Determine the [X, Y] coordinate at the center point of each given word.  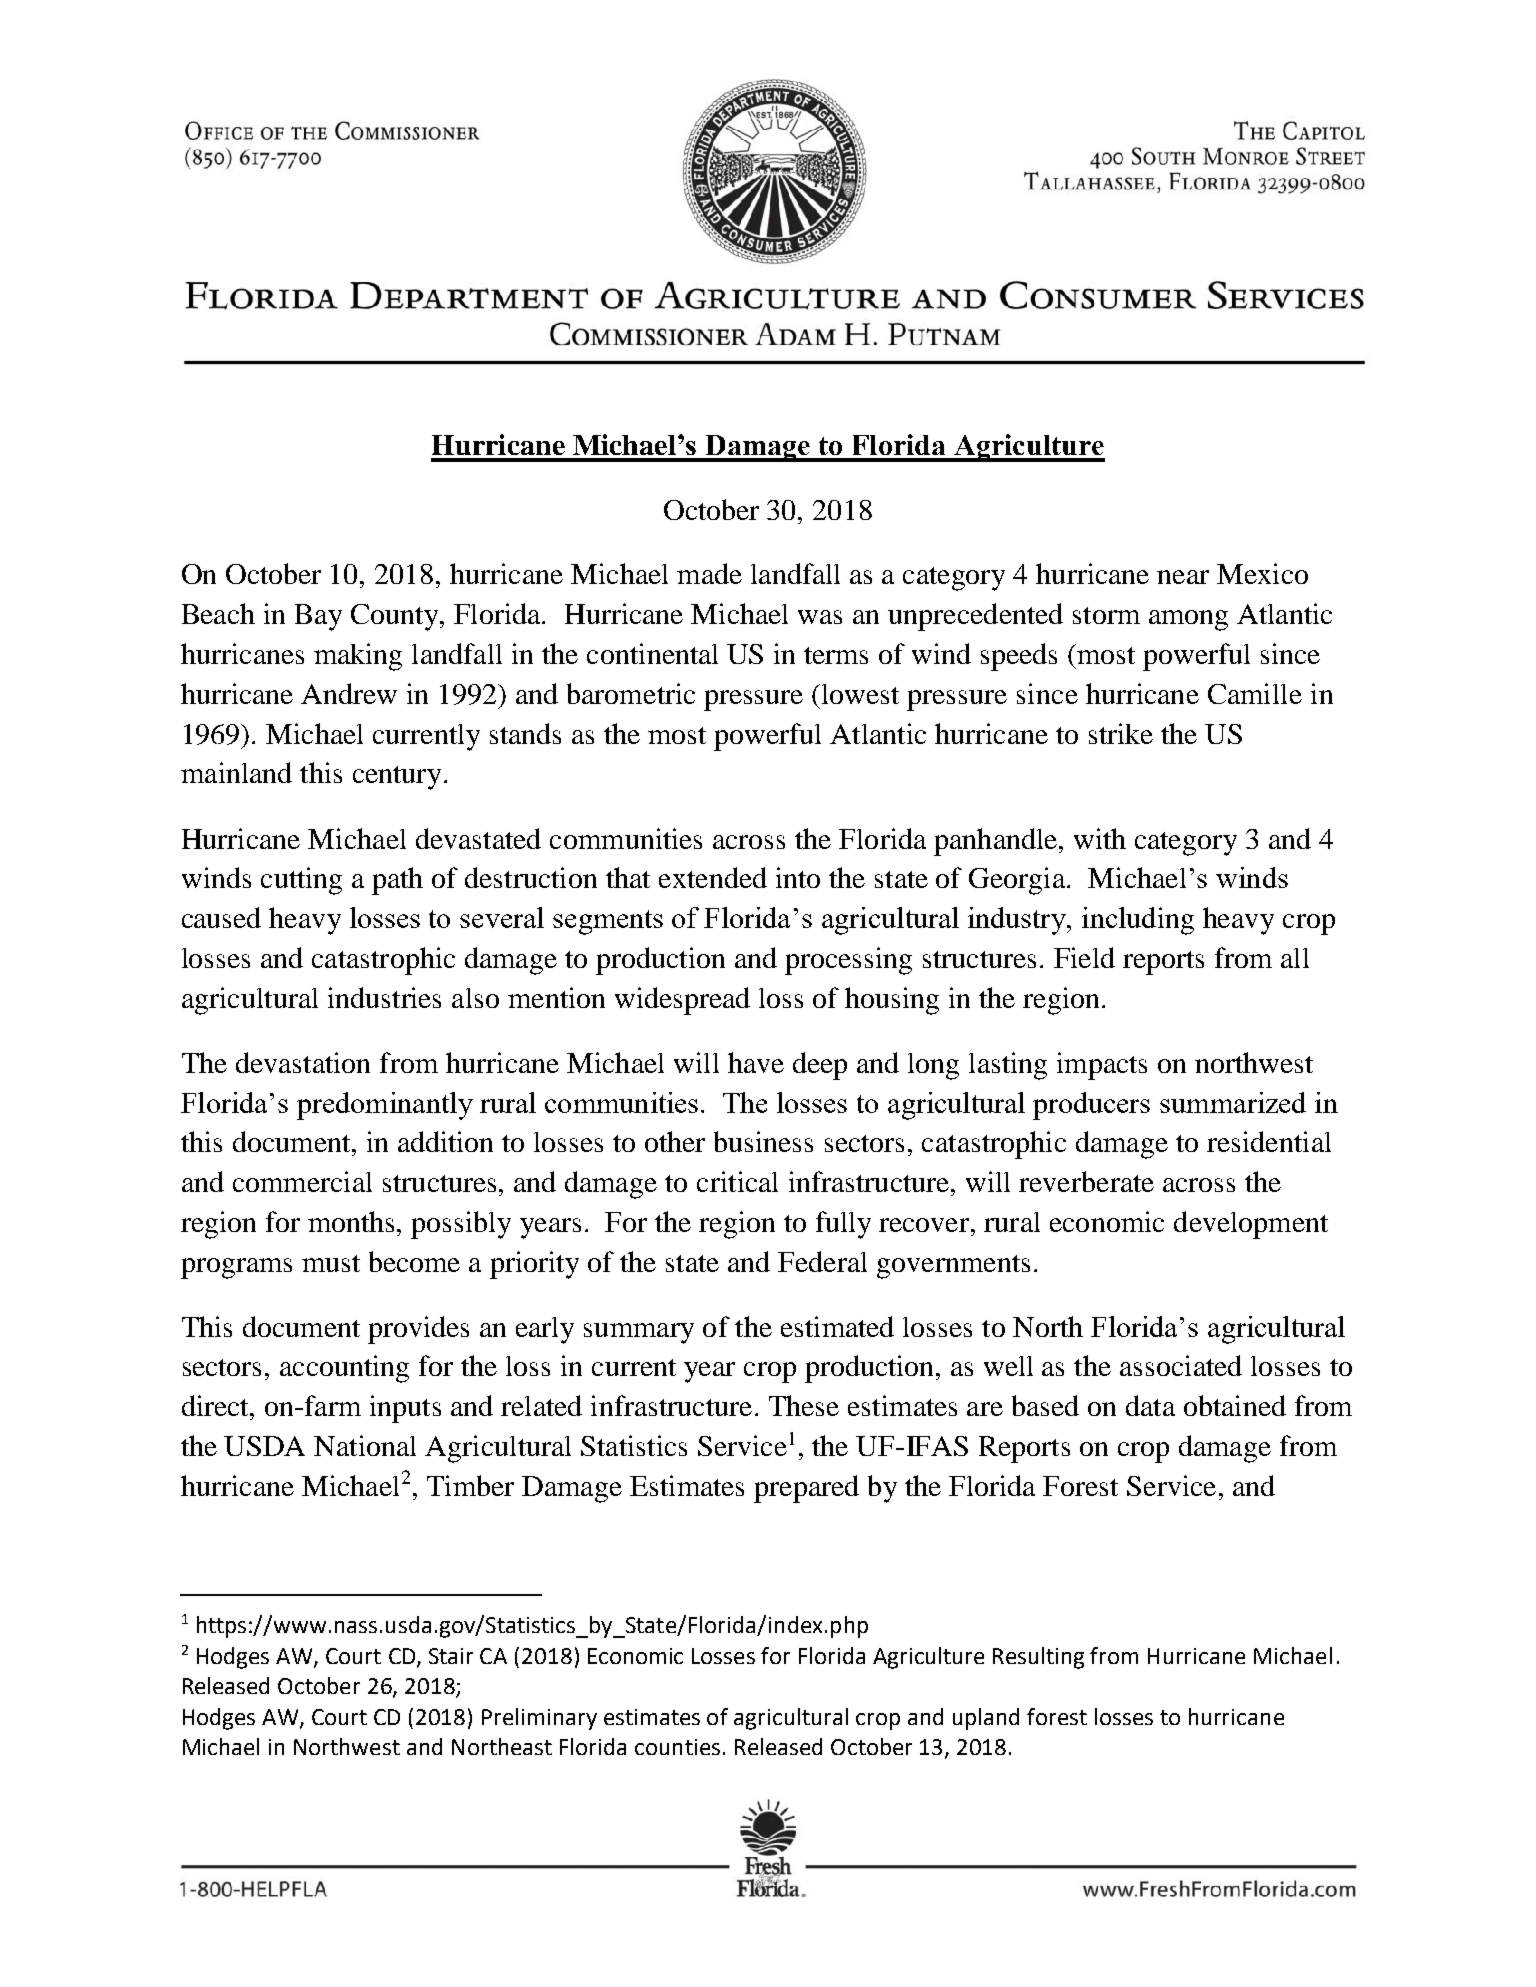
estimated [837, 1326]
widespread [682, 1001]
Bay [318, 617]
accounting [344, 1369]
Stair [451, 1656]
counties [677, 1747]
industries [384, 997]
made [709, 573]
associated [1181, 1365]
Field [1084, 957]
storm [1106, 615]
